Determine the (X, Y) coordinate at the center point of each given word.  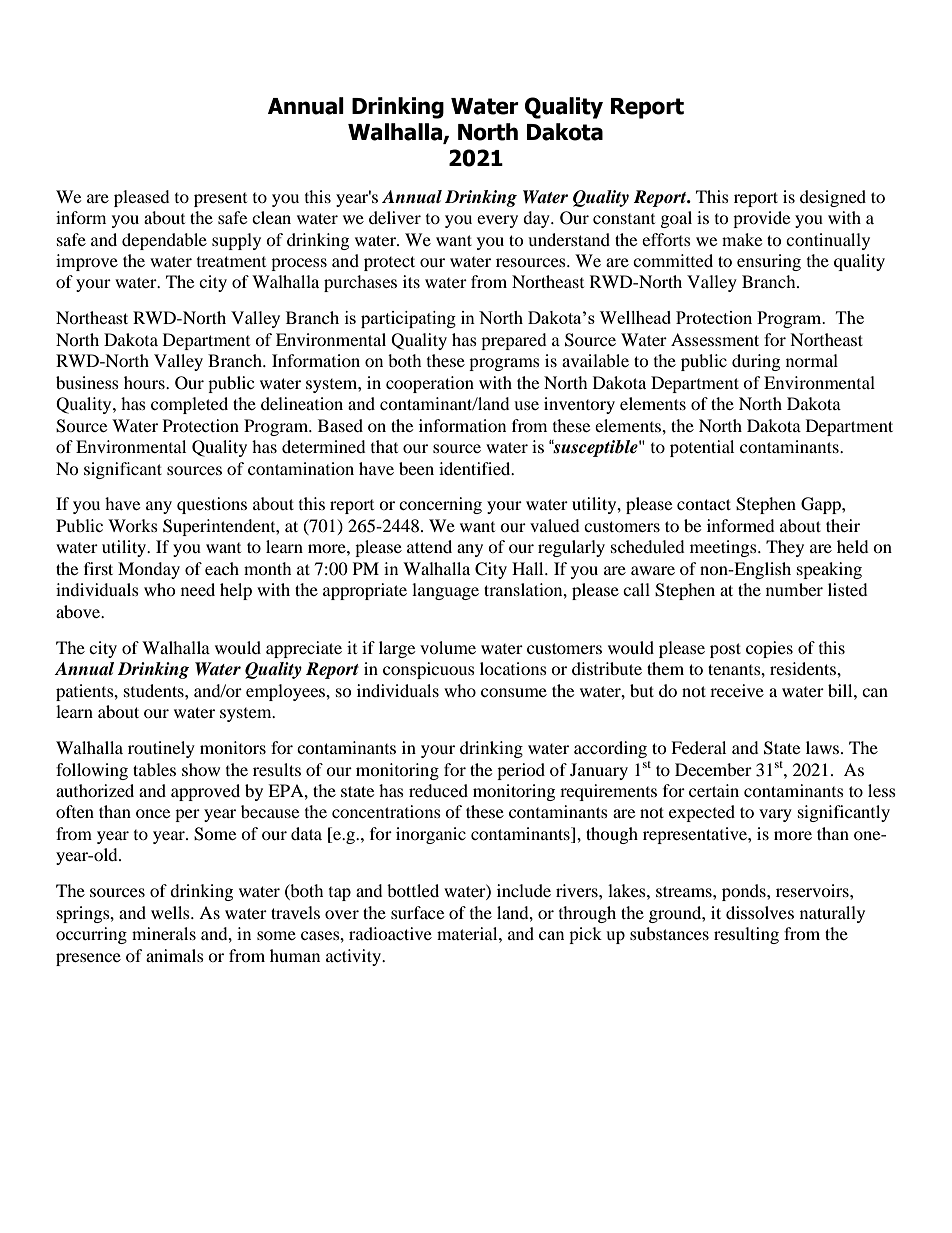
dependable (164, 241)
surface (417, 912)
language (445, 591)
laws (822, 747)
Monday (149, 570)
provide (761, 219)
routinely (161, 749)
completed (189, 405)
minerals (164, 933)
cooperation (430, 384)
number (794, 589)
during (756, 362)
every (497, 221)
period (521, 771)
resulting (746, 935)
